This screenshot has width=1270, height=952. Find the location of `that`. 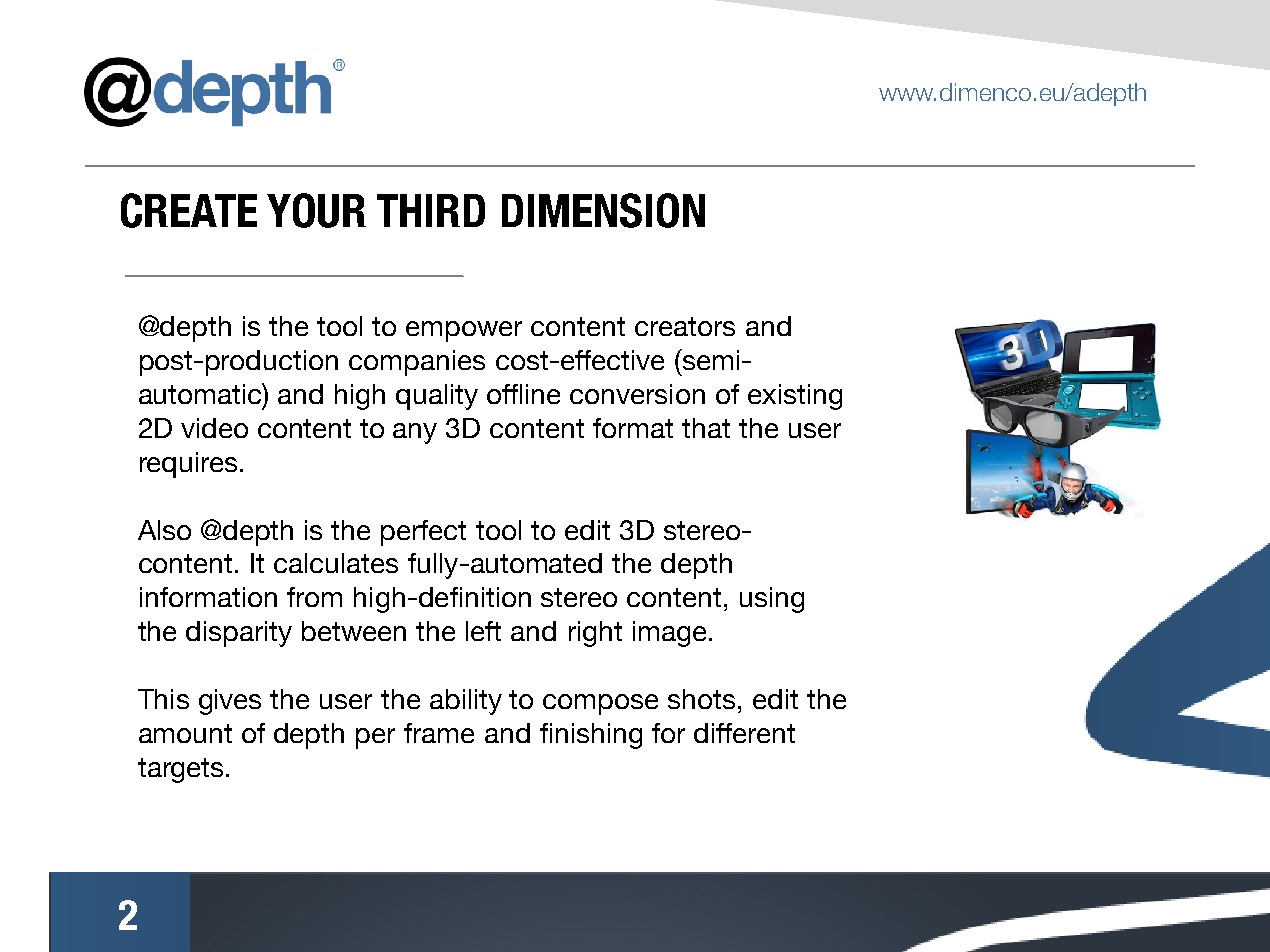

that is located at coordinates (706, 428).
